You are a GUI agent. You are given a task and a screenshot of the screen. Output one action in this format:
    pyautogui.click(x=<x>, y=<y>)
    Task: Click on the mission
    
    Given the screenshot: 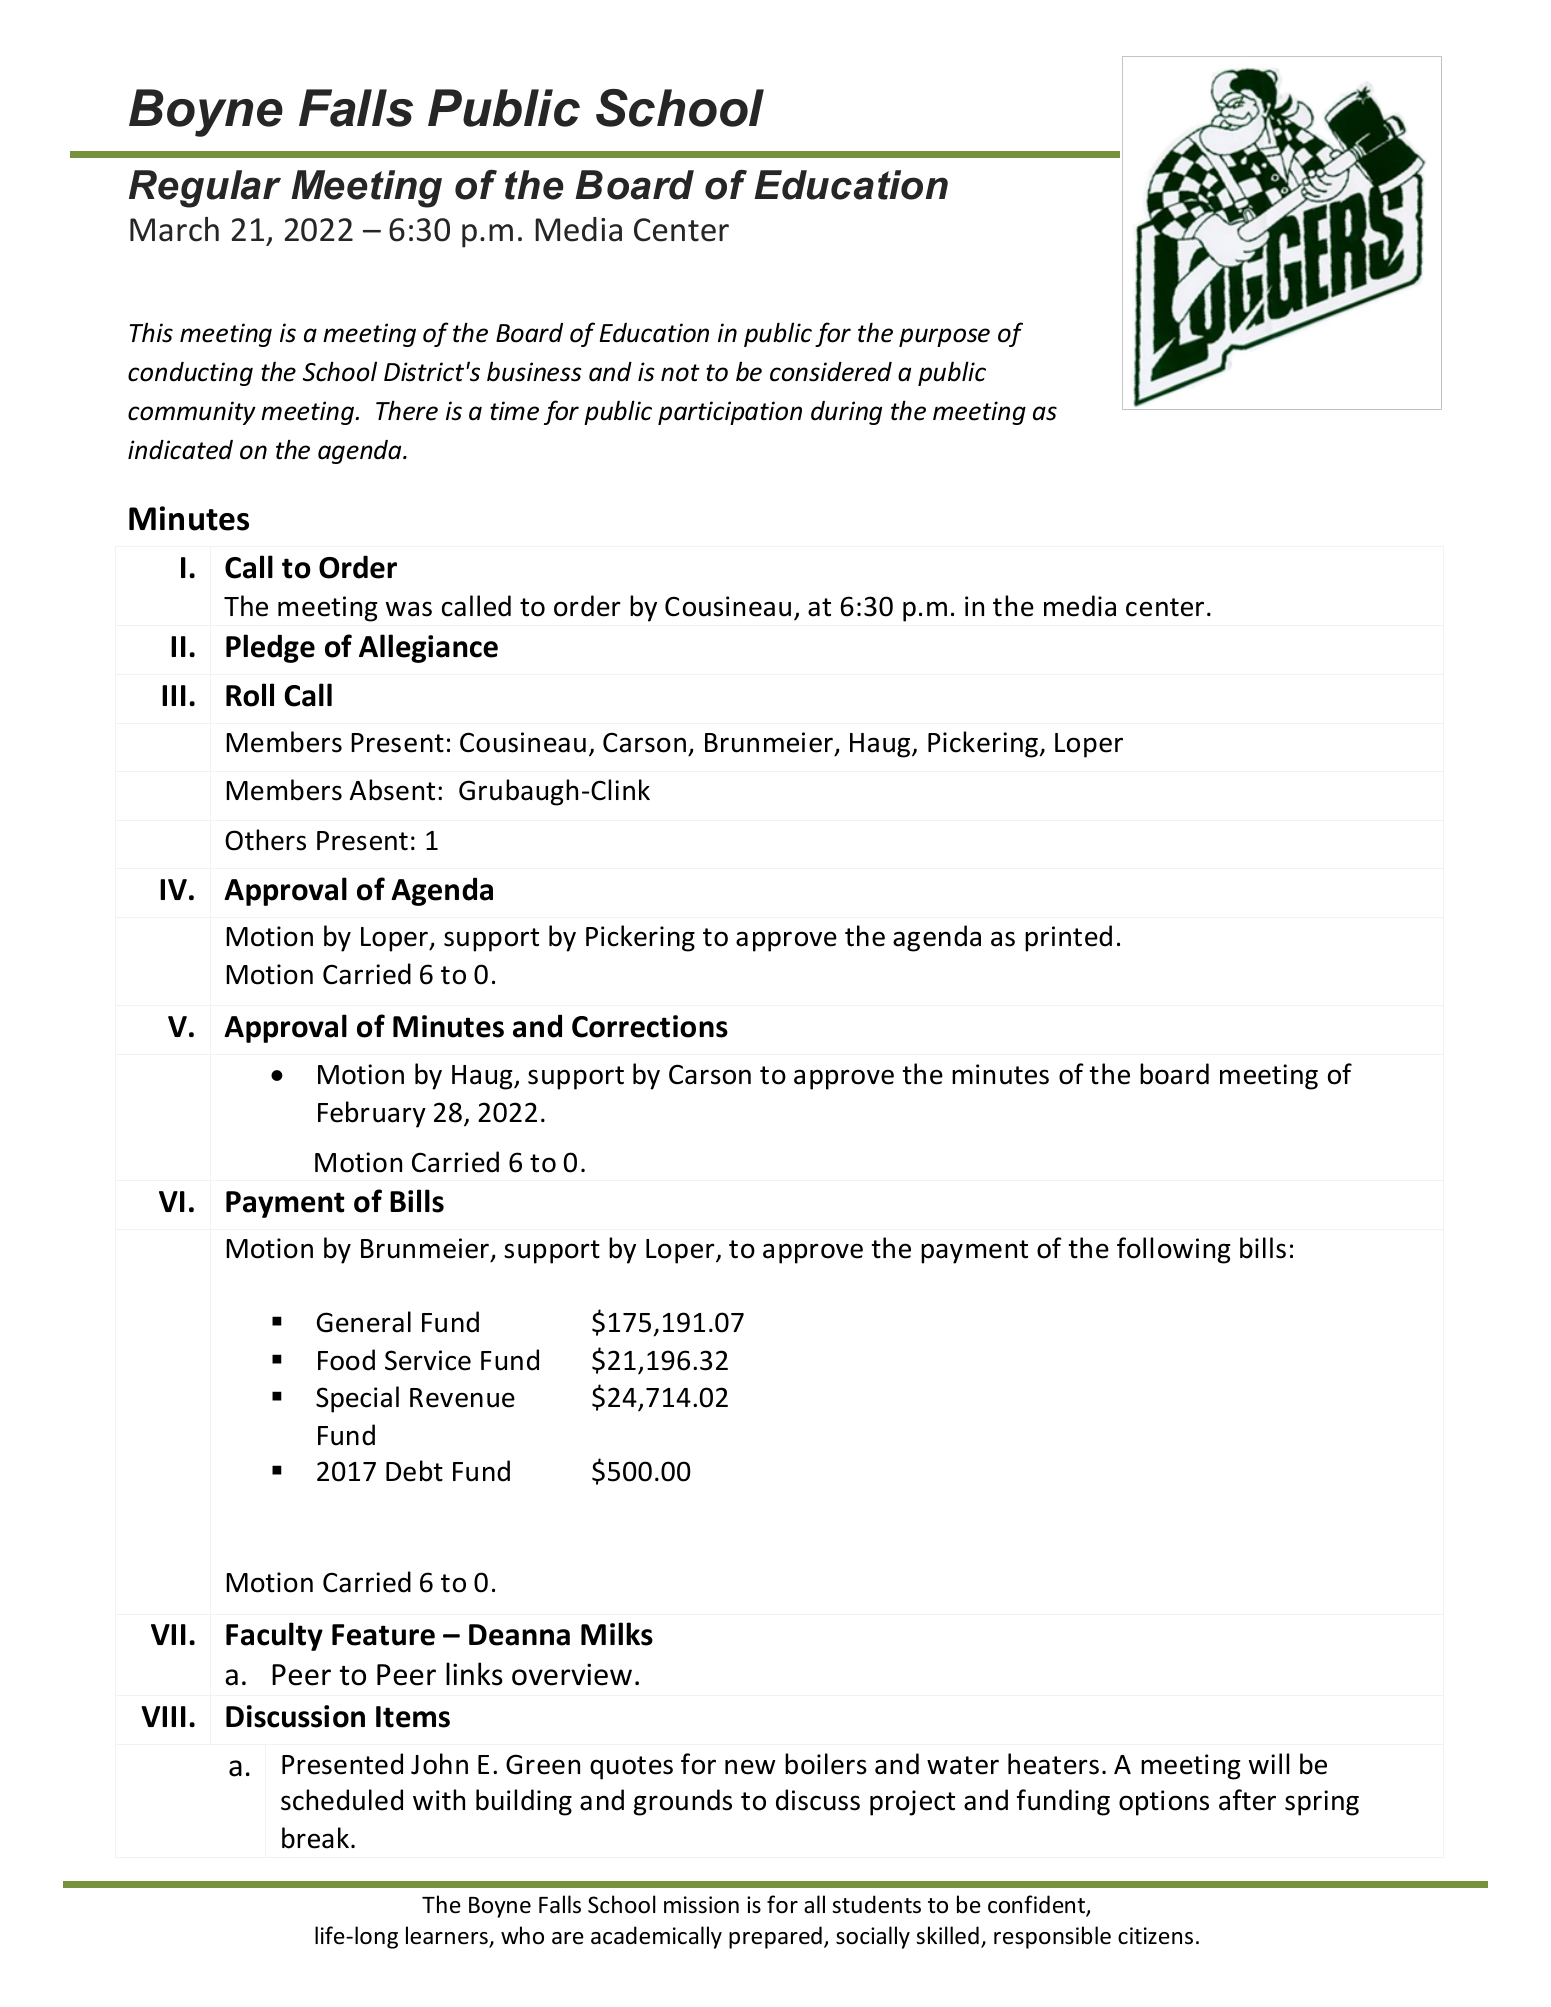 What is the action you would take?
    pyautogui.click(x=701, y=1905)
